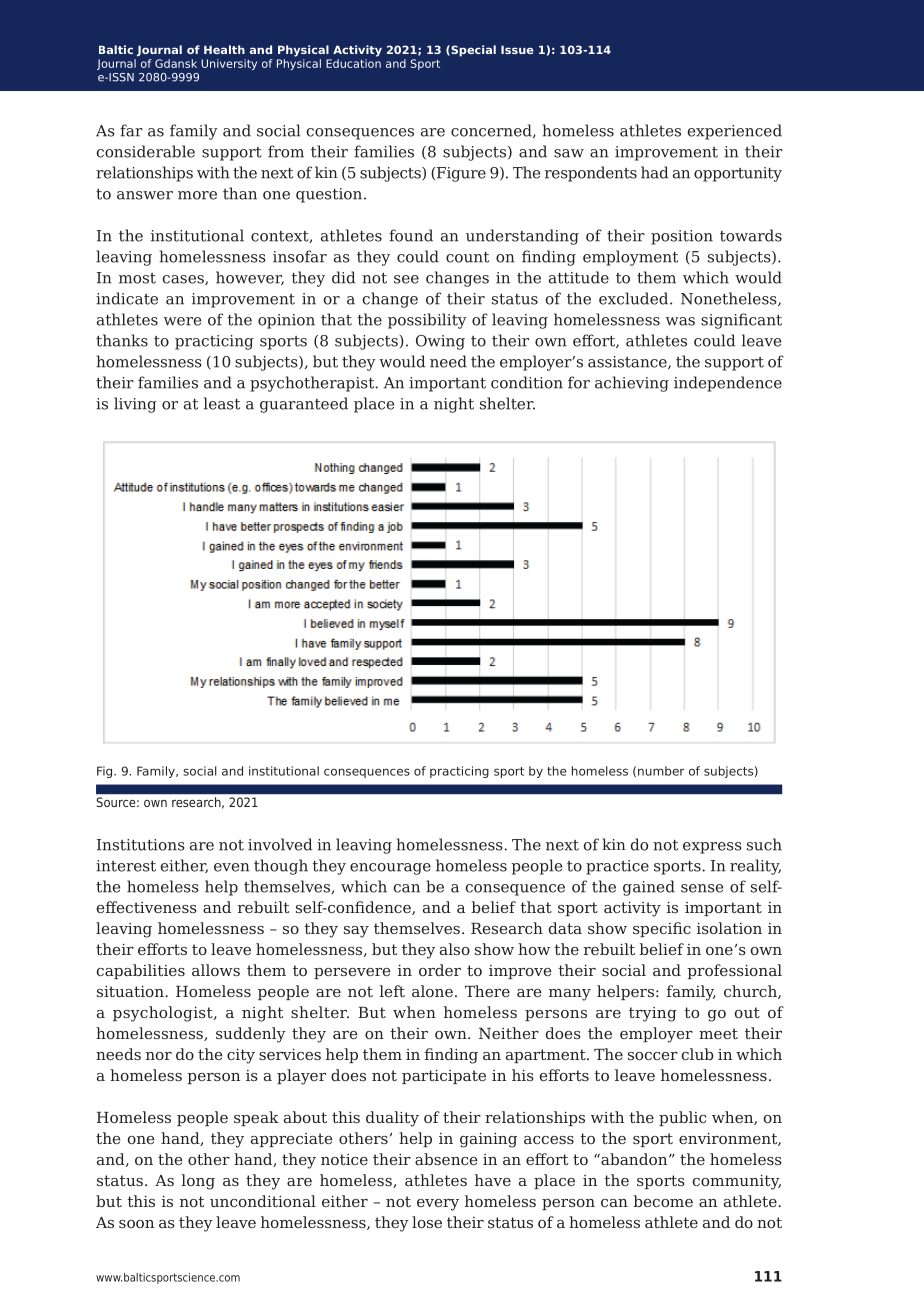  Describe the element at coordinates (492, 131) in the page. I see `concerned` at that location.
